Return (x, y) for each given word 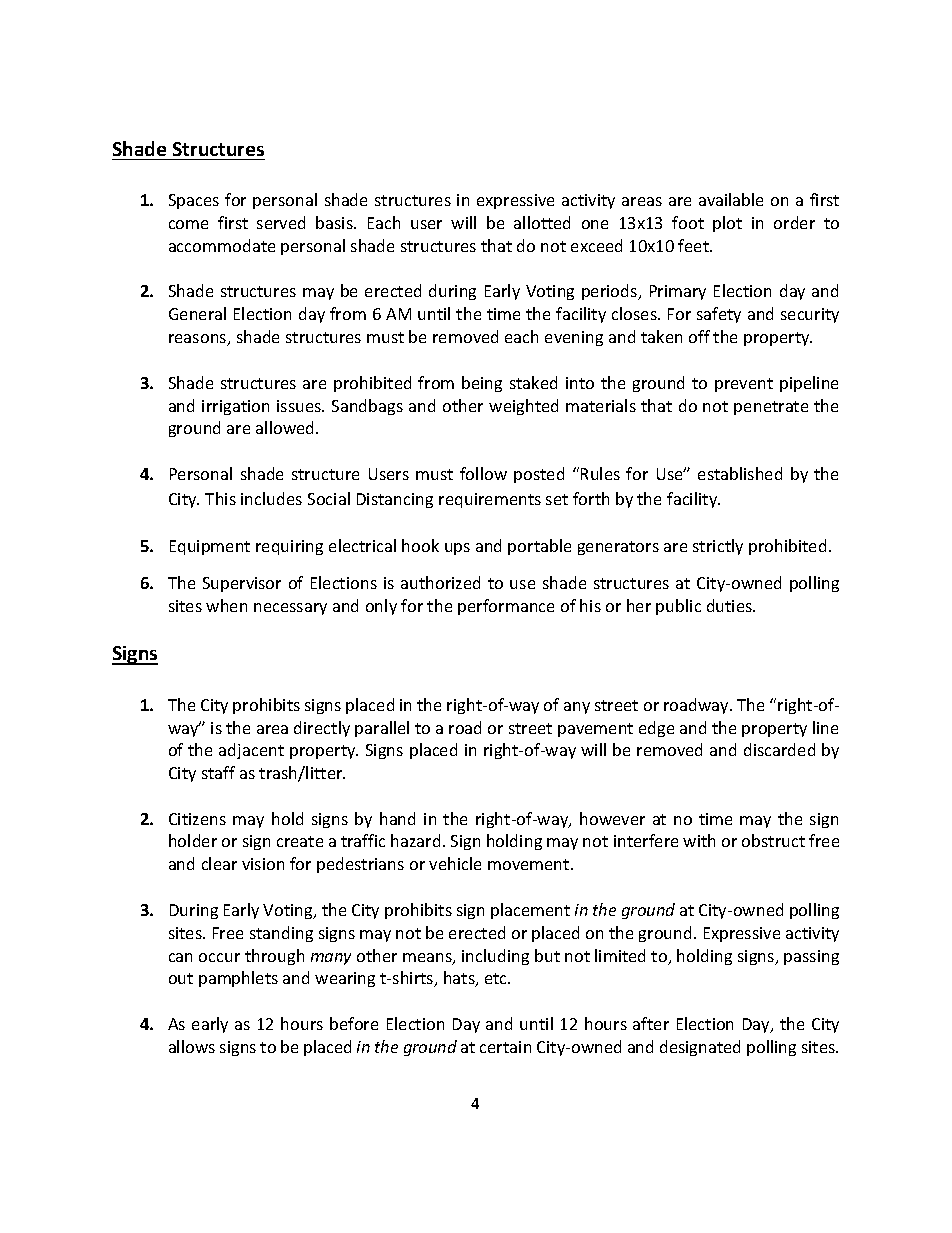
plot (727, 224)
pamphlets (238, 979)
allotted (542, 222)
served (281, 222)
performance (506, 607)
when (226, 605)
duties (731, 605)
